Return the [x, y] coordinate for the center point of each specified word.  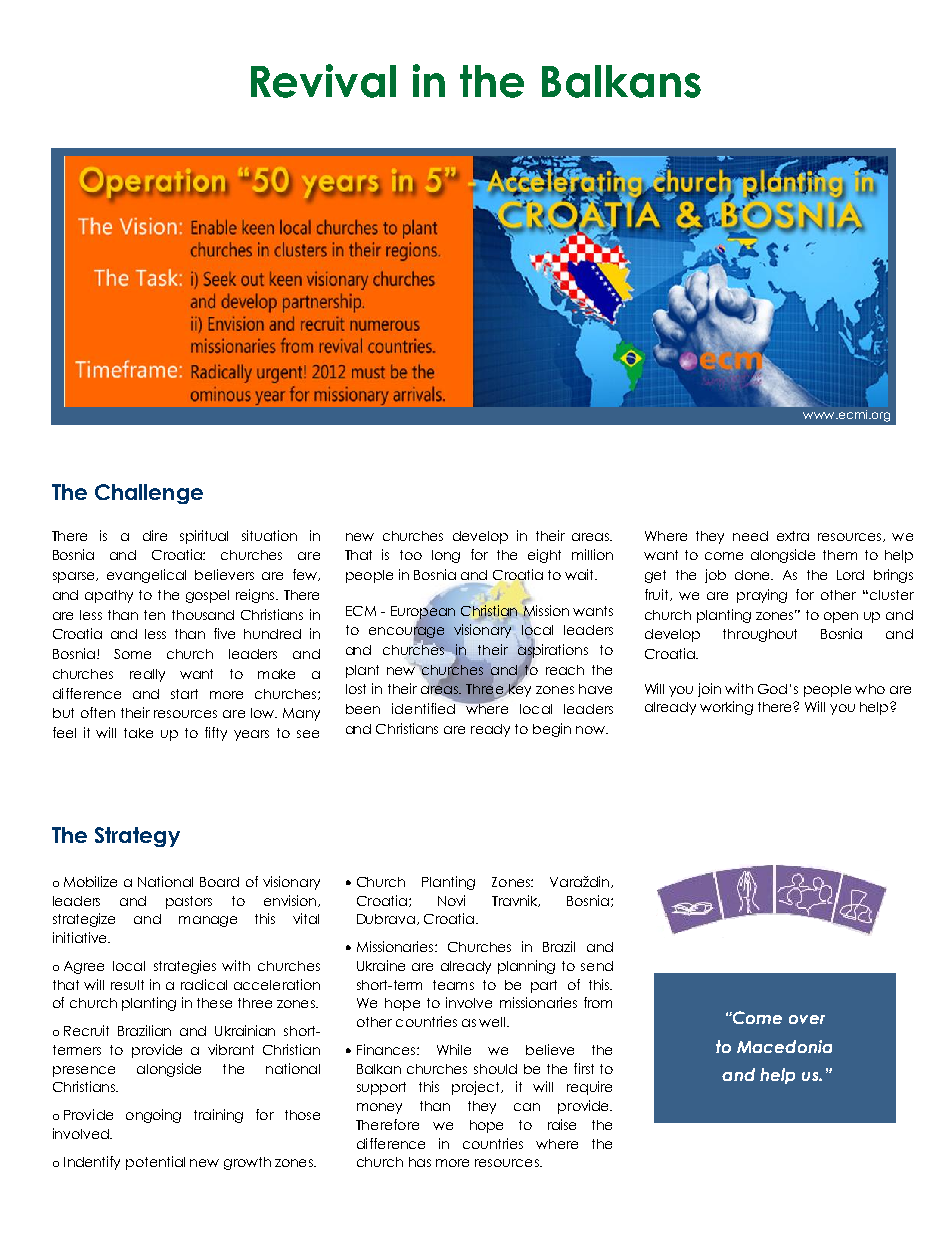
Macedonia [784, 1046]
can [527, 1107]
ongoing [153, 1116]
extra [793, 536]
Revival [323, 81]
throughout [760, 635]
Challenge [149, 494]
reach [565, 670]
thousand [203, 615]
